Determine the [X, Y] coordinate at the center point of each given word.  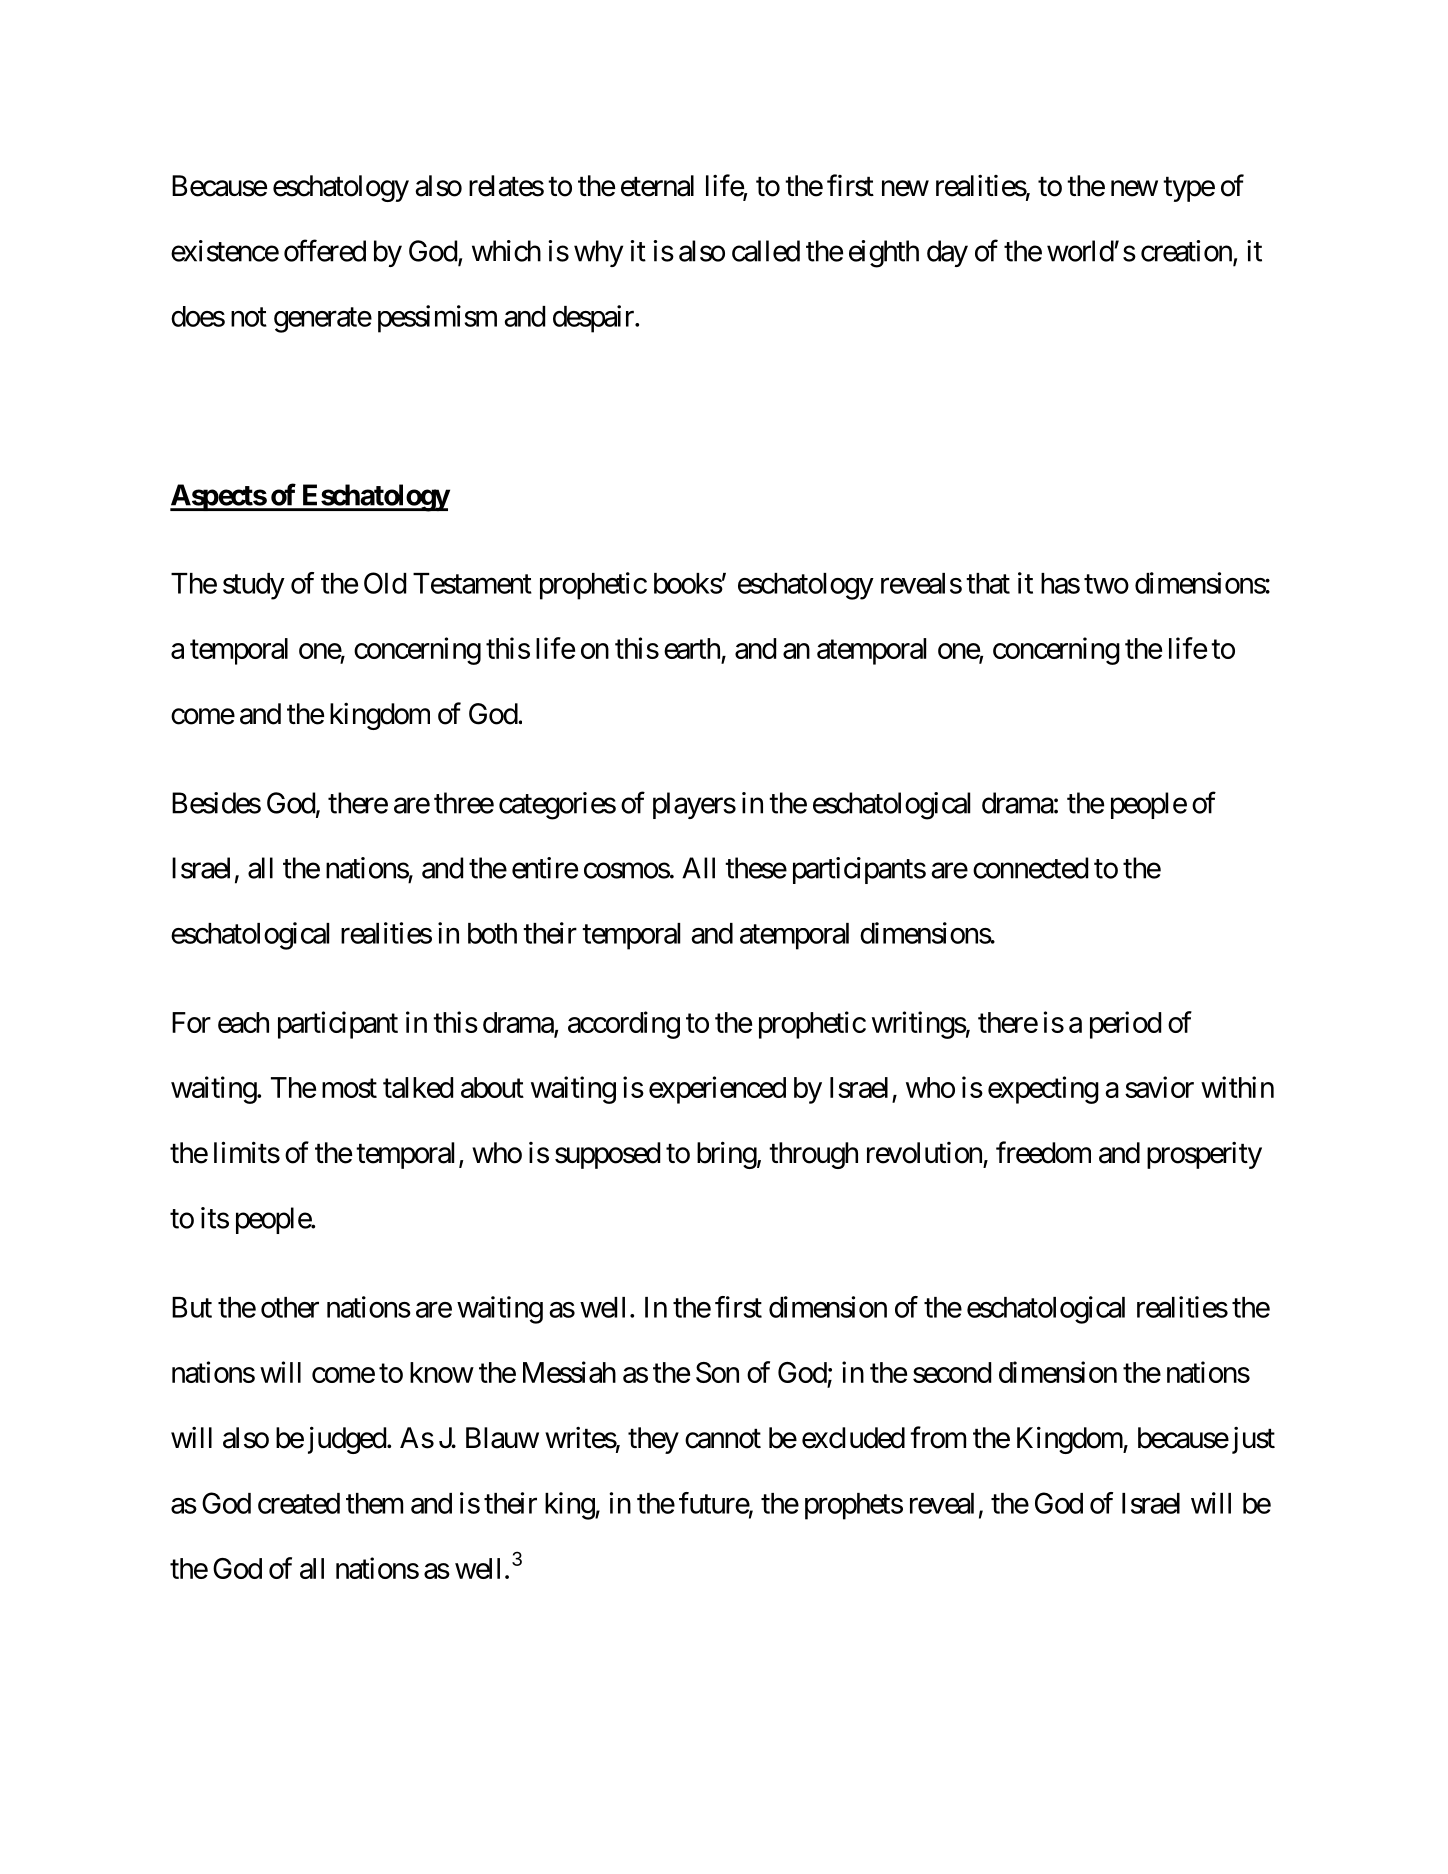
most [349, 1088]
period [1125, 1025]
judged [347, 1440]
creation [1186, 251]
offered [325, 250]
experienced [717, 1090]
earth [692, 648]
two [1106, 584]
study [254, 586]
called [766, 251]
